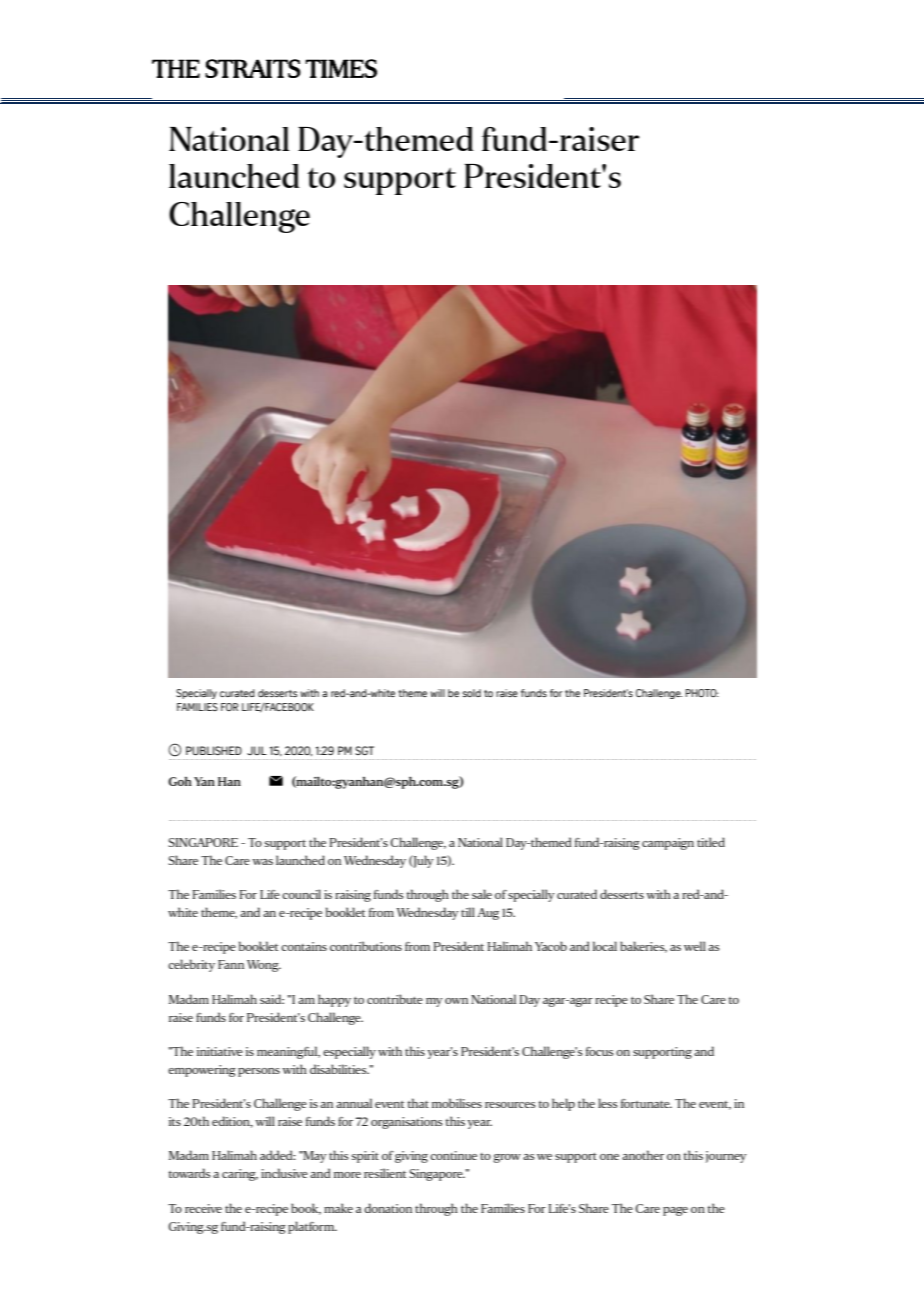  Describe the element at coordinates (468, 912) in the screenshot. I see `till` at that location.
